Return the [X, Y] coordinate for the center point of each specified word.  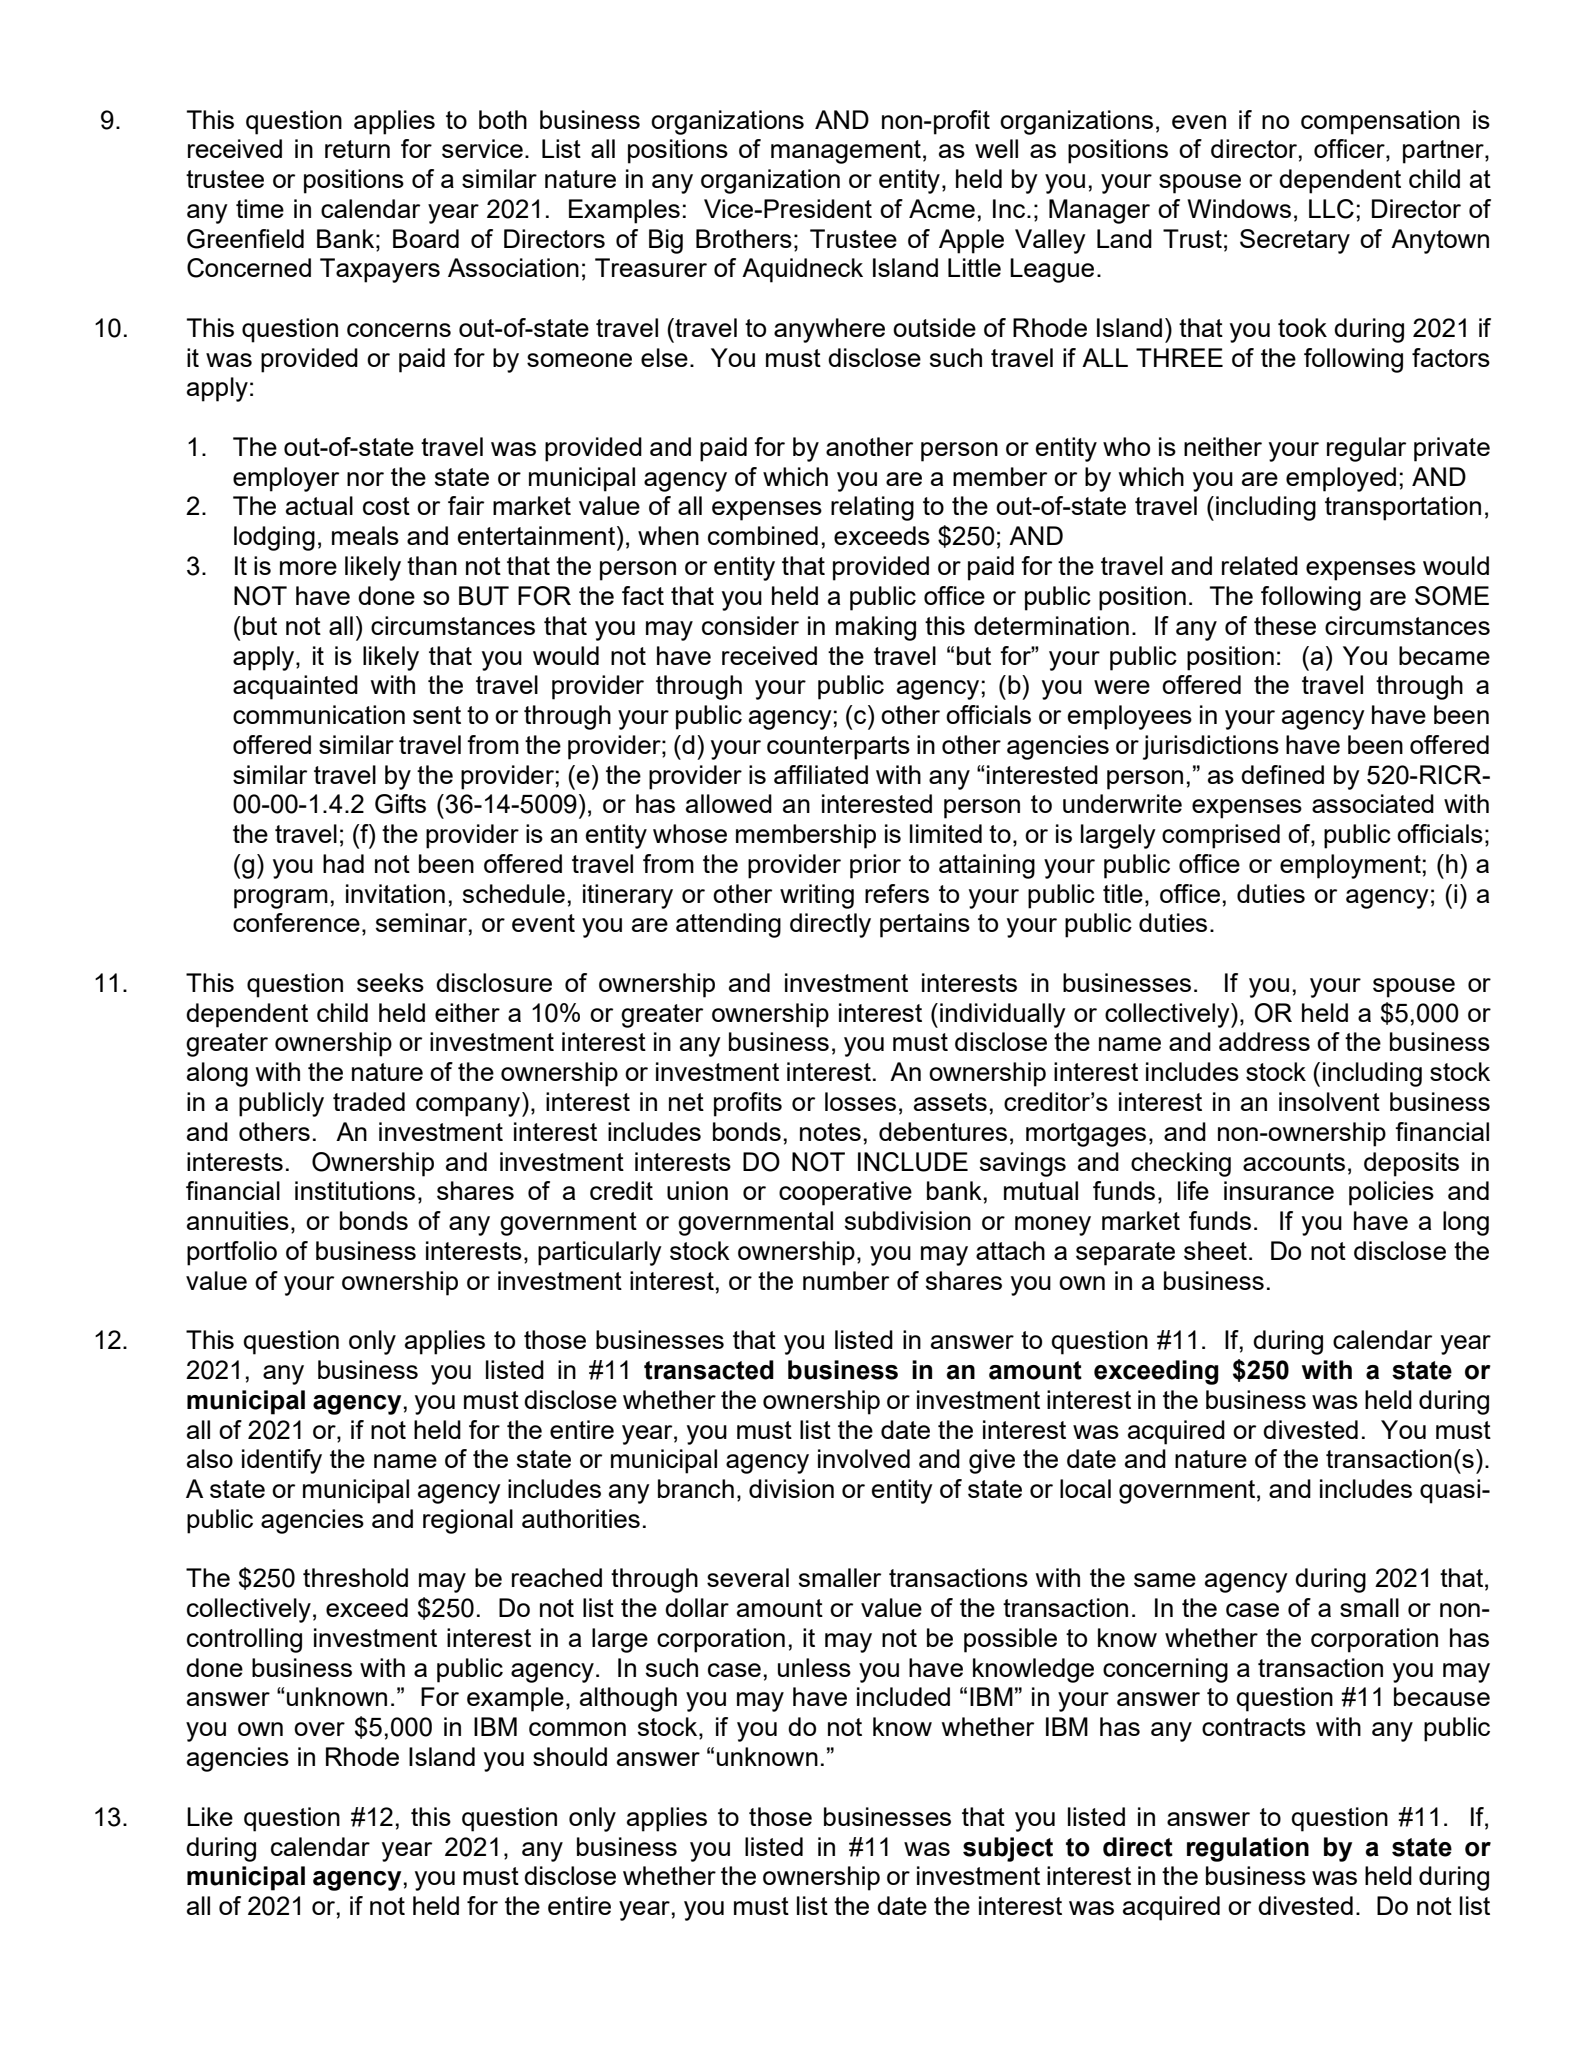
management [846, 152]
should [570, 1756]
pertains [925, 925]
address [1264, 1041]
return [357, 149]
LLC [1331, 209]
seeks [390, 982]
